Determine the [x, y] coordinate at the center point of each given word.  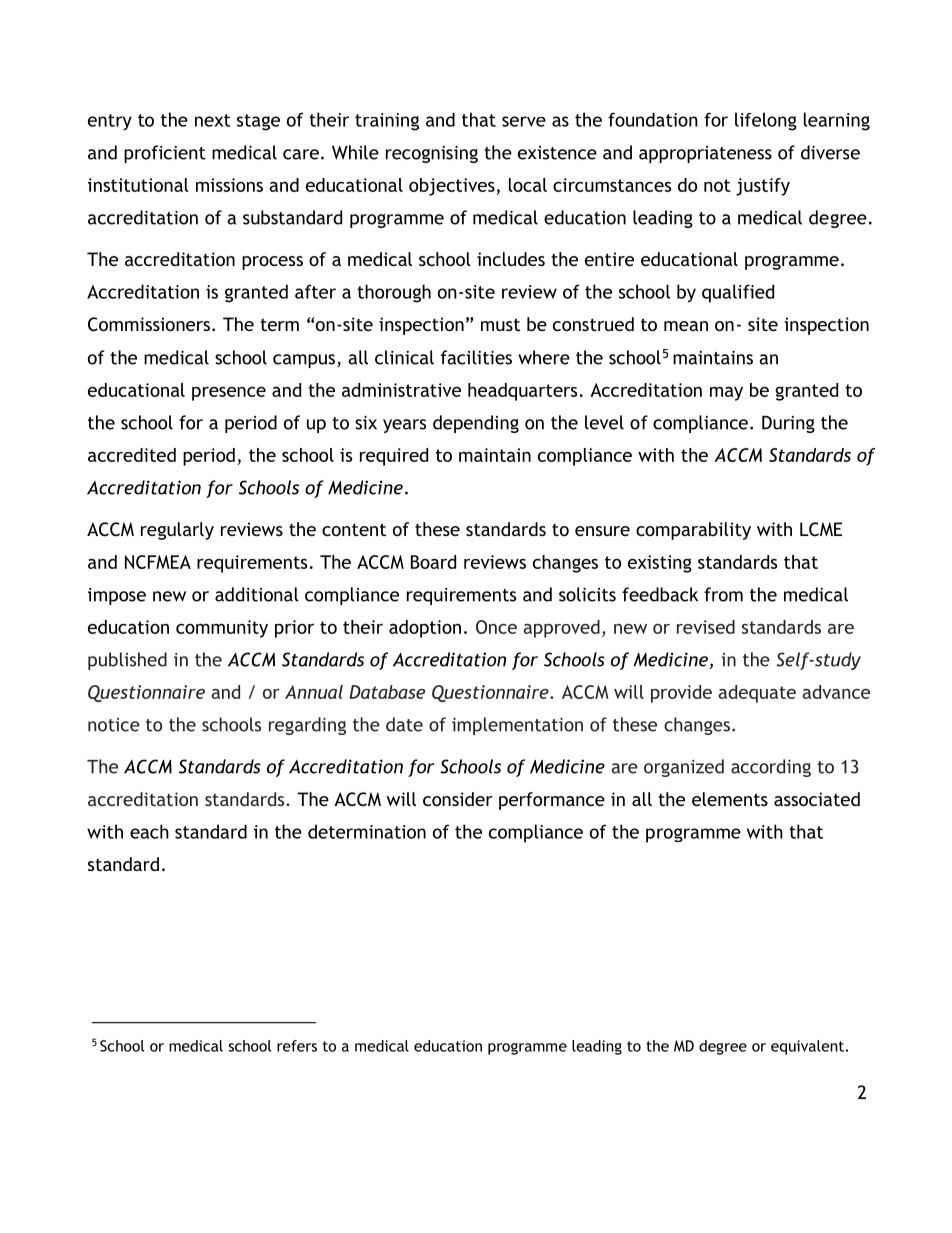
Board [433, 562]
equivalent [807, 1047]
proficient [165, 154]
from [723, 594]
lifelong [766, 121]
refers [297, 1046]
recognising [432, 154]
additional [257, 594]
